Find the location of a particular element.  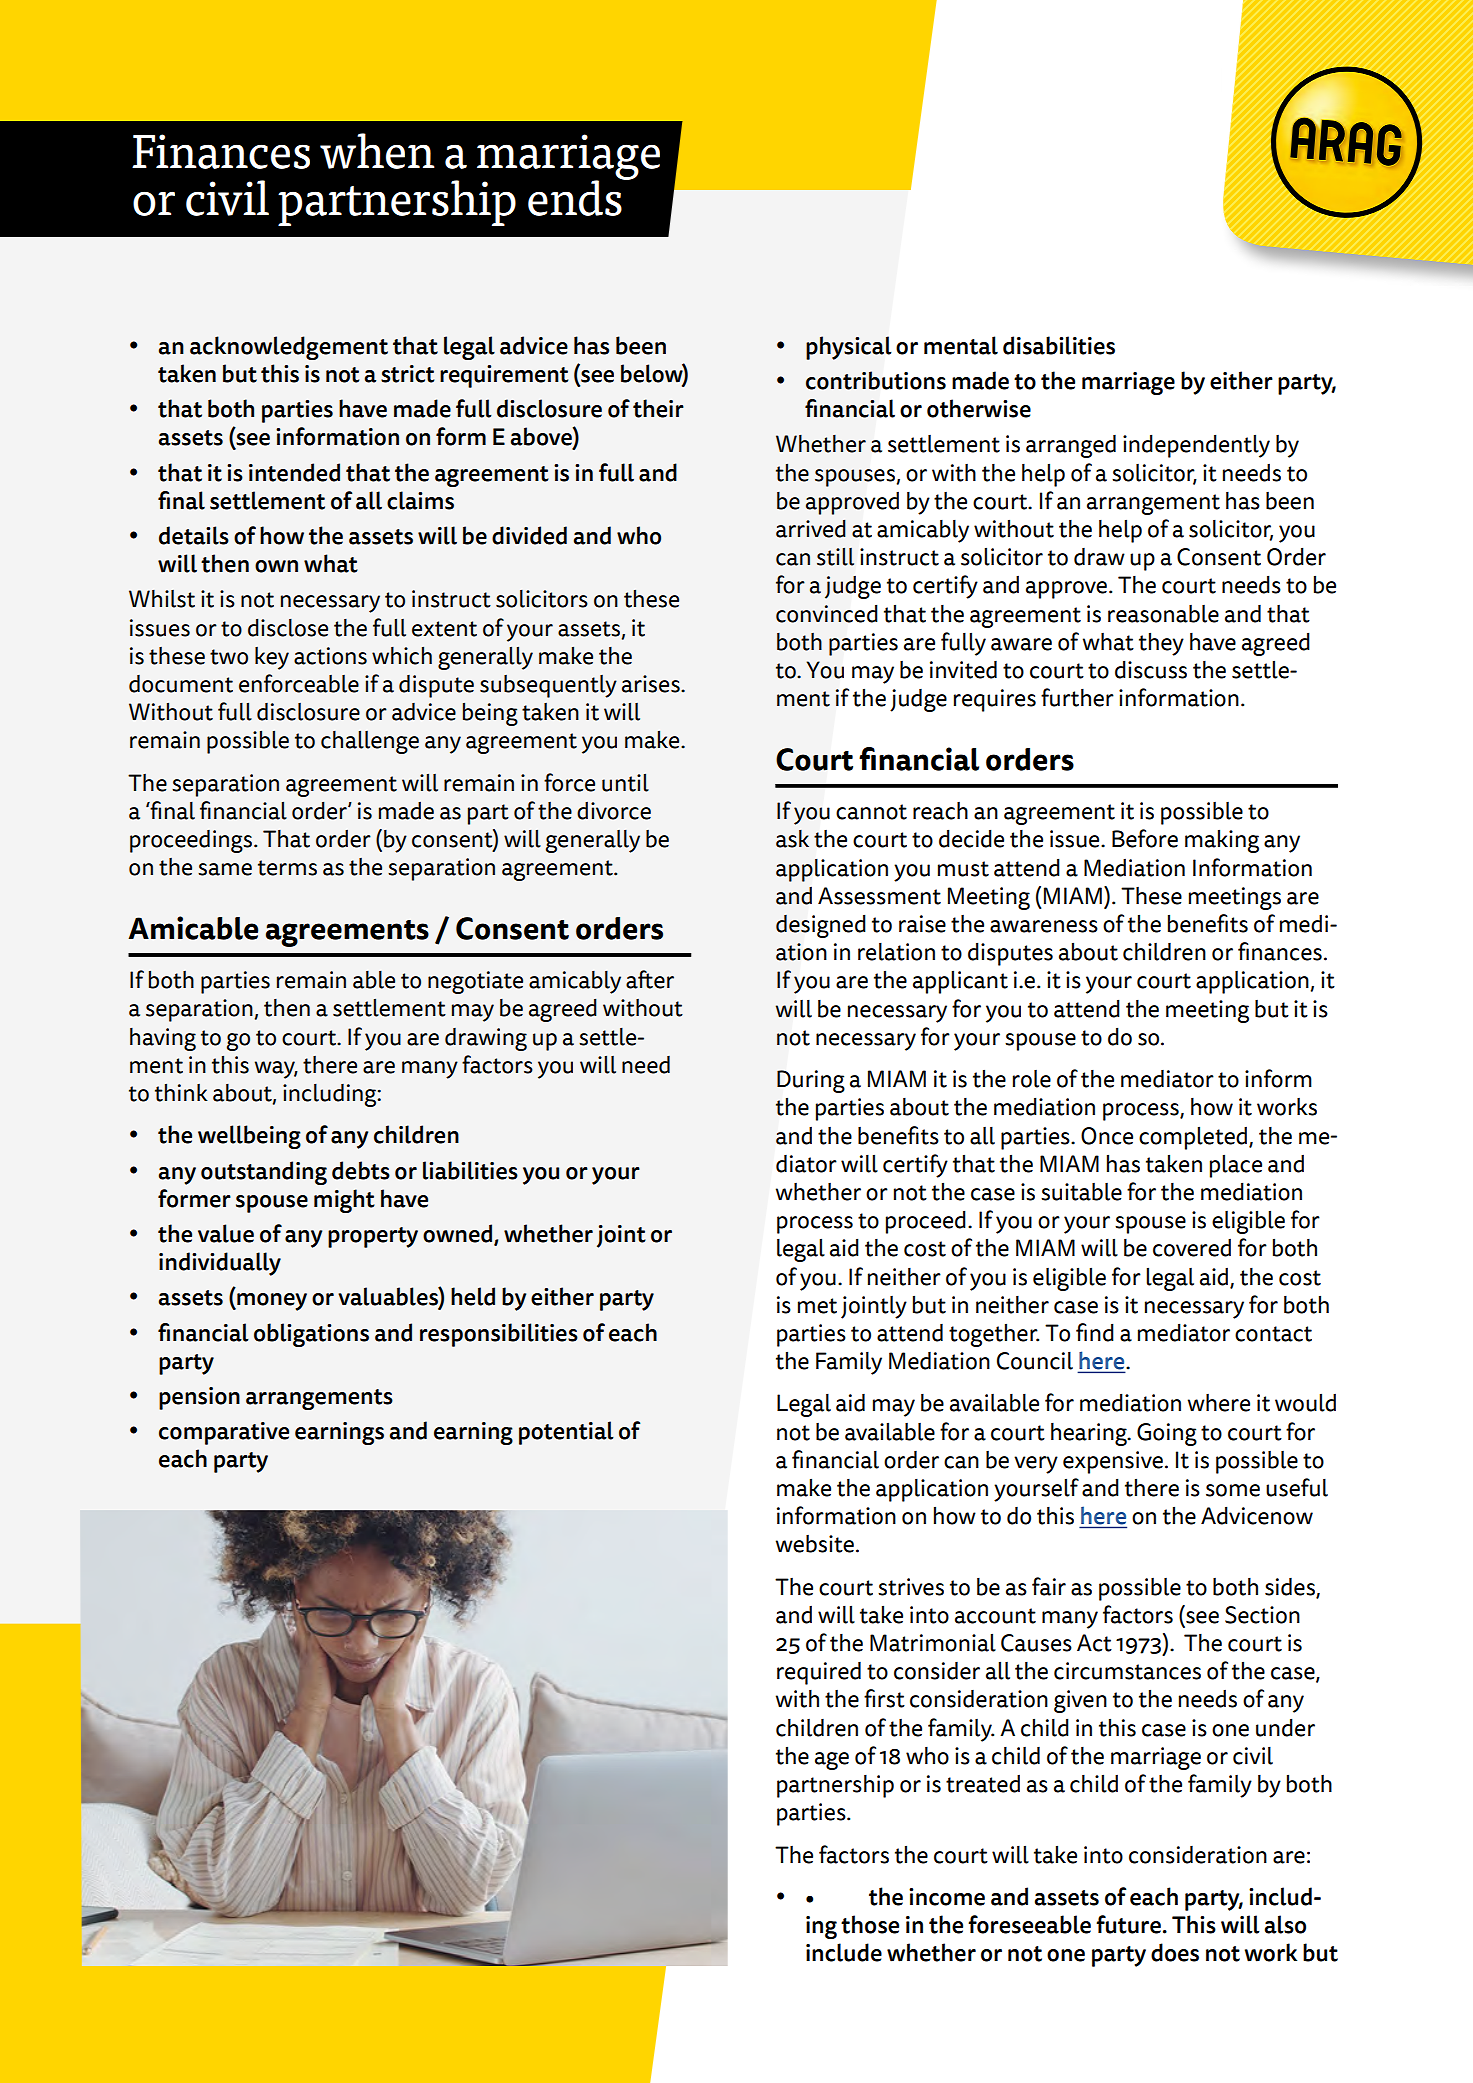

income is located at coordinates (947, 1897).
